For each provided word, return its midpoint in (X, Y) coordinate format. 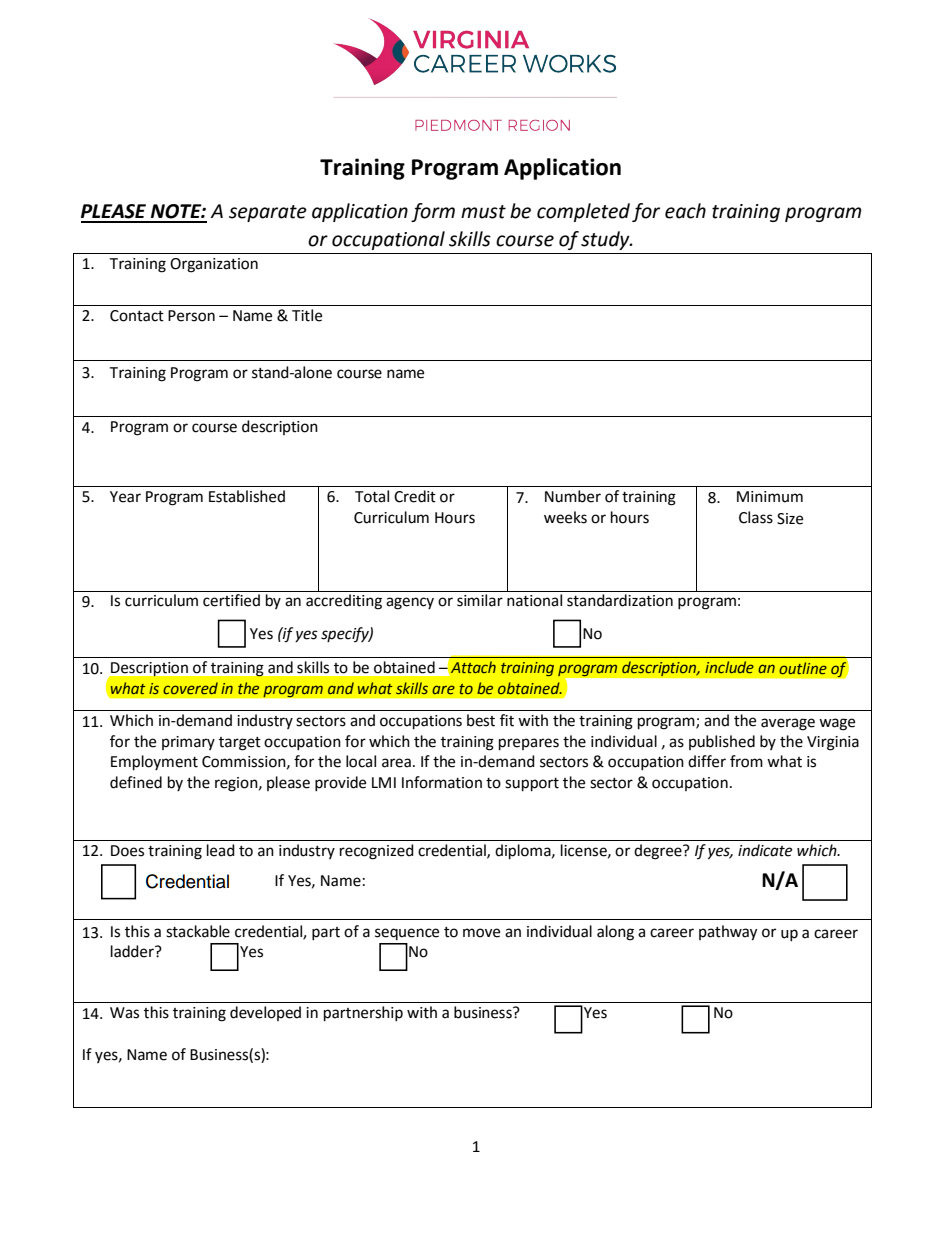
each (685, 211)
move (481, 933)
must (483, 212)
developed (265, 1013)
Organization (214, 265)
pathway (728, 933)
